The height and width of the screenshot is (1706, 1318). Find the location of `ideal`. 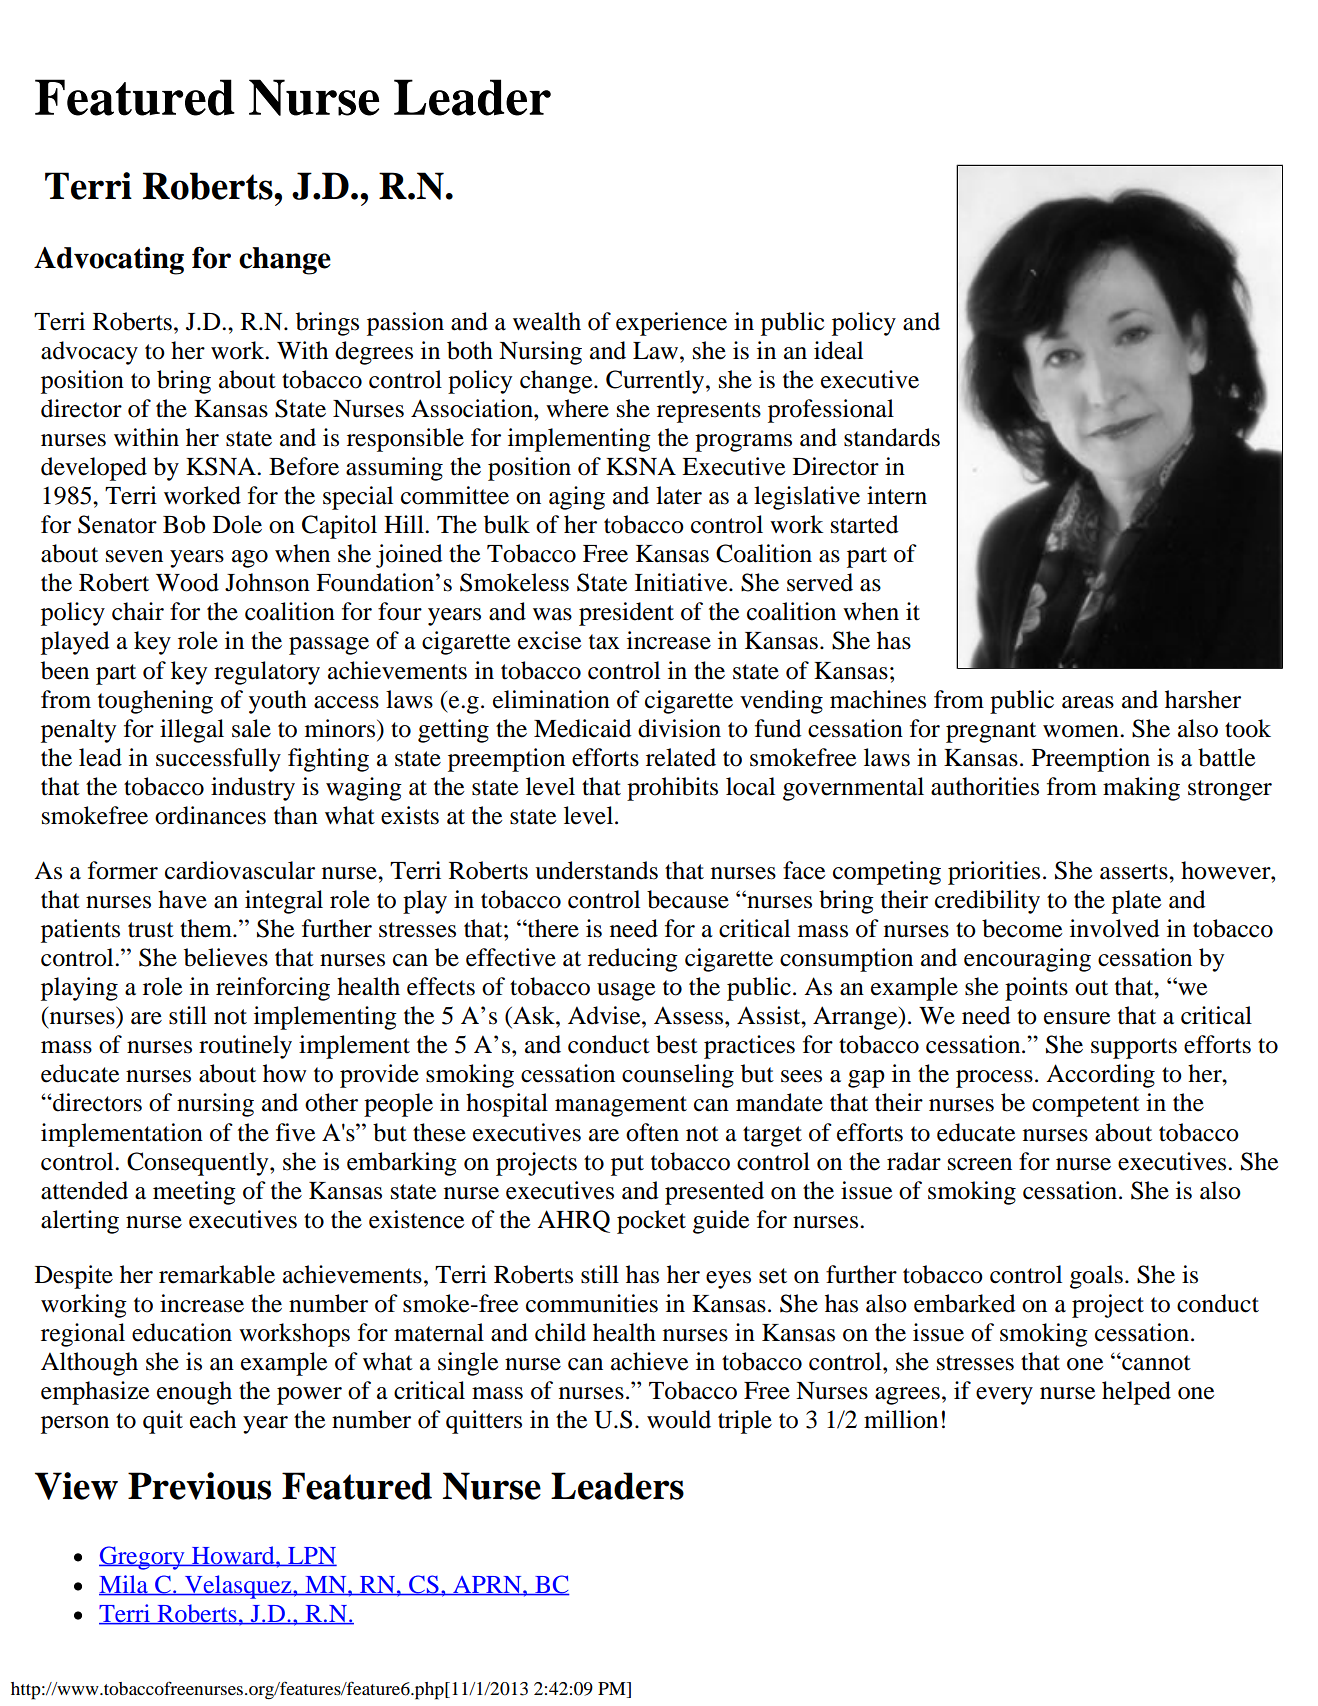

ideal is located at coordinates (838, 350).
